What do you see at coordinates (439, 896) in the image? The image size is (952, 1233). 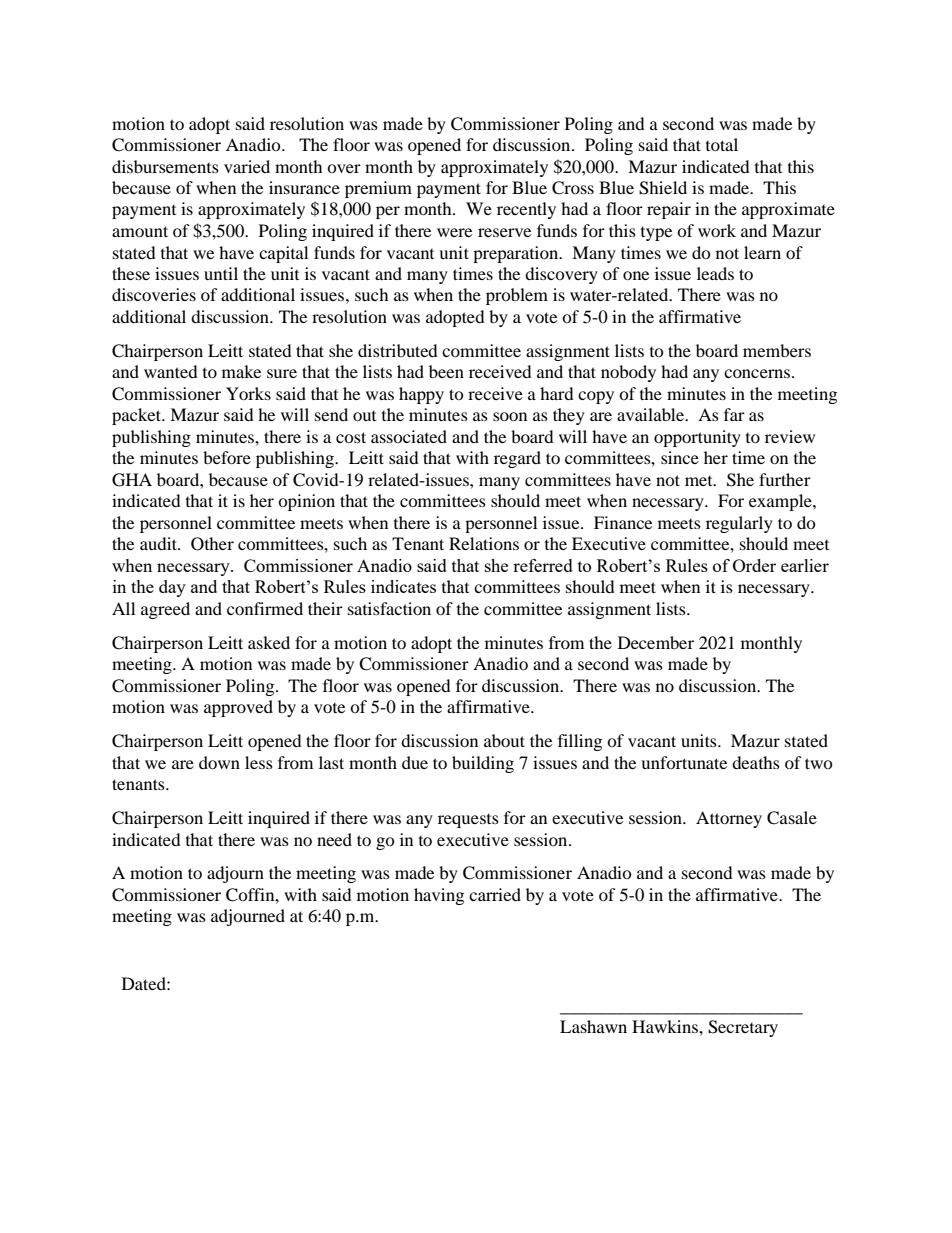 I see `having` at bounding box center [439, 896].
